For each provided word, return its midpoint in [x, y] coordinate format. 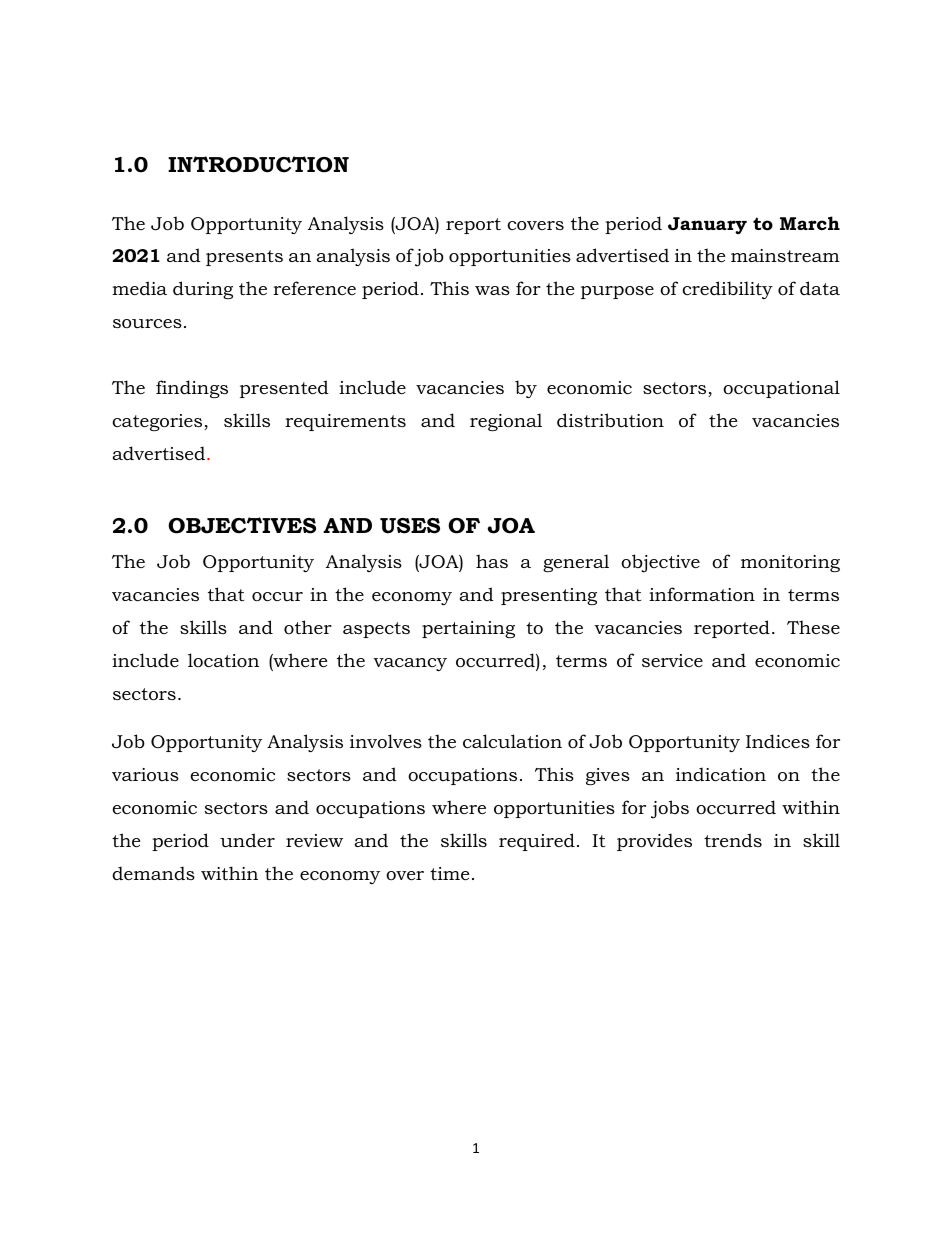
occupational [781, 389]
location [223, 660]
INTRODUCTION [258, 164]
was [492, 290]
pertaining [468, 629]
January [707, 225]
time [449, 873]
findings [192, 389]
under [247, 840]
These [813, 627]
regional [506, 422]
